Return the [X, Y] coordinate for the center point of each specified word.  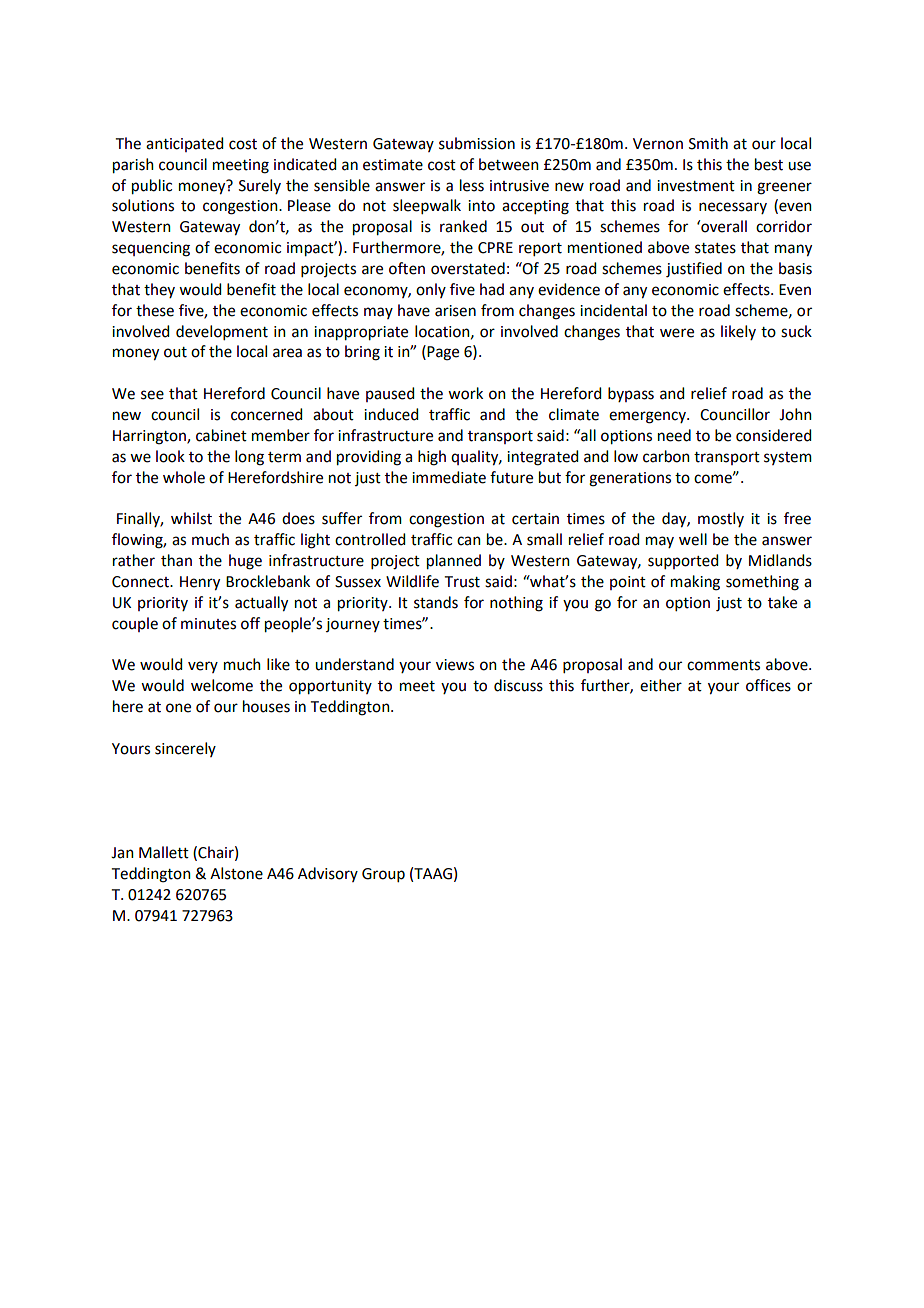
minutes [208, 624]
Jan [122, 853]
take [782, 602]
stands [436, 602]
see [152, 395]
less [472, 185]
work [465, 393]
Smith [708, 143]
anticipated [184, 144]
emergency [648, 417]
